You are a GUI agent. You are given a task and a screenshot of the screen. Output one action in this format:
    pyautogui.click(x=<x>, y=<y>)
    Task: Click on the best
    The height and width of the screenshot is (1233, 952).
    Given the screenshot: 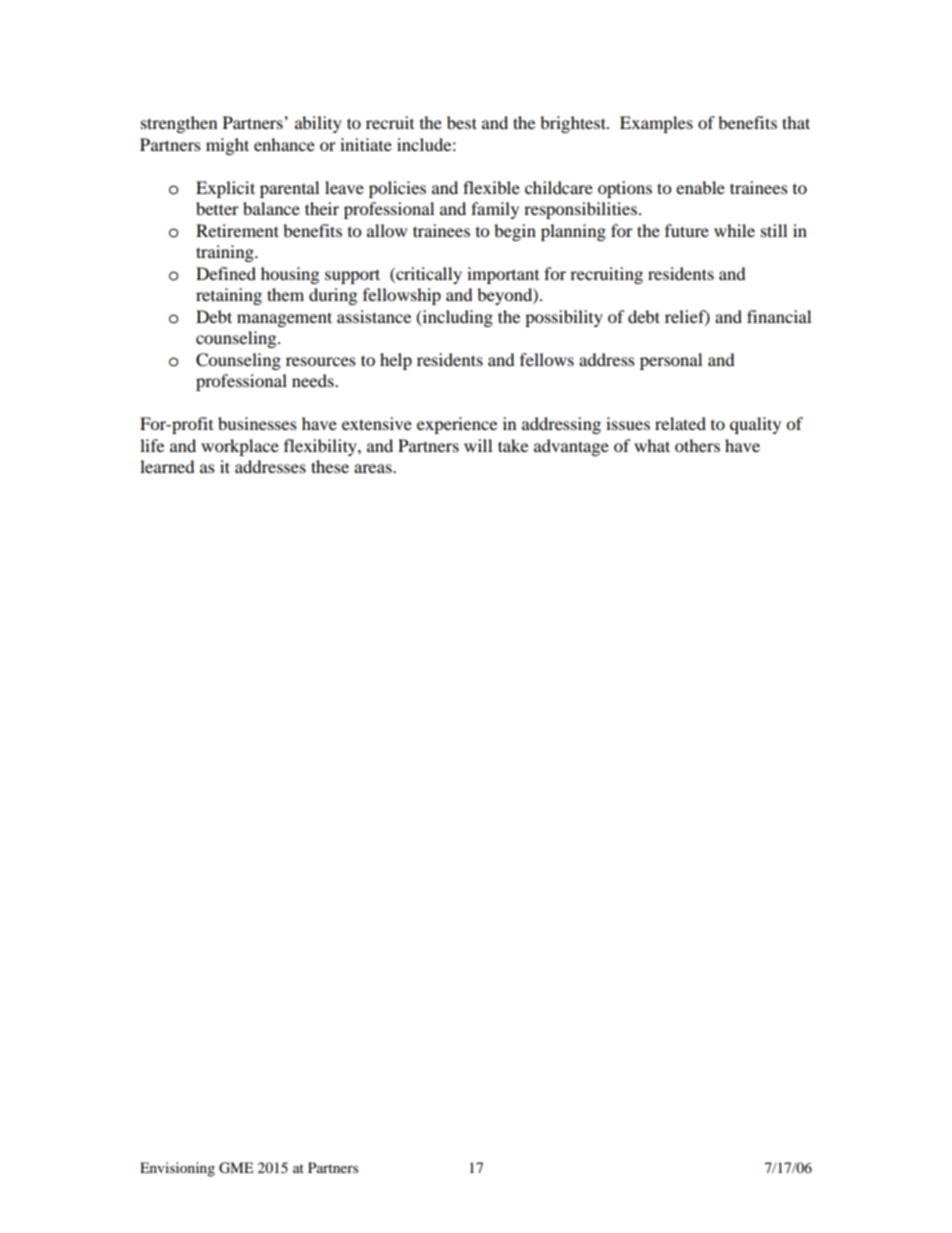 What is the action you would take?
    pyautogui.click(x=462, y=122)
